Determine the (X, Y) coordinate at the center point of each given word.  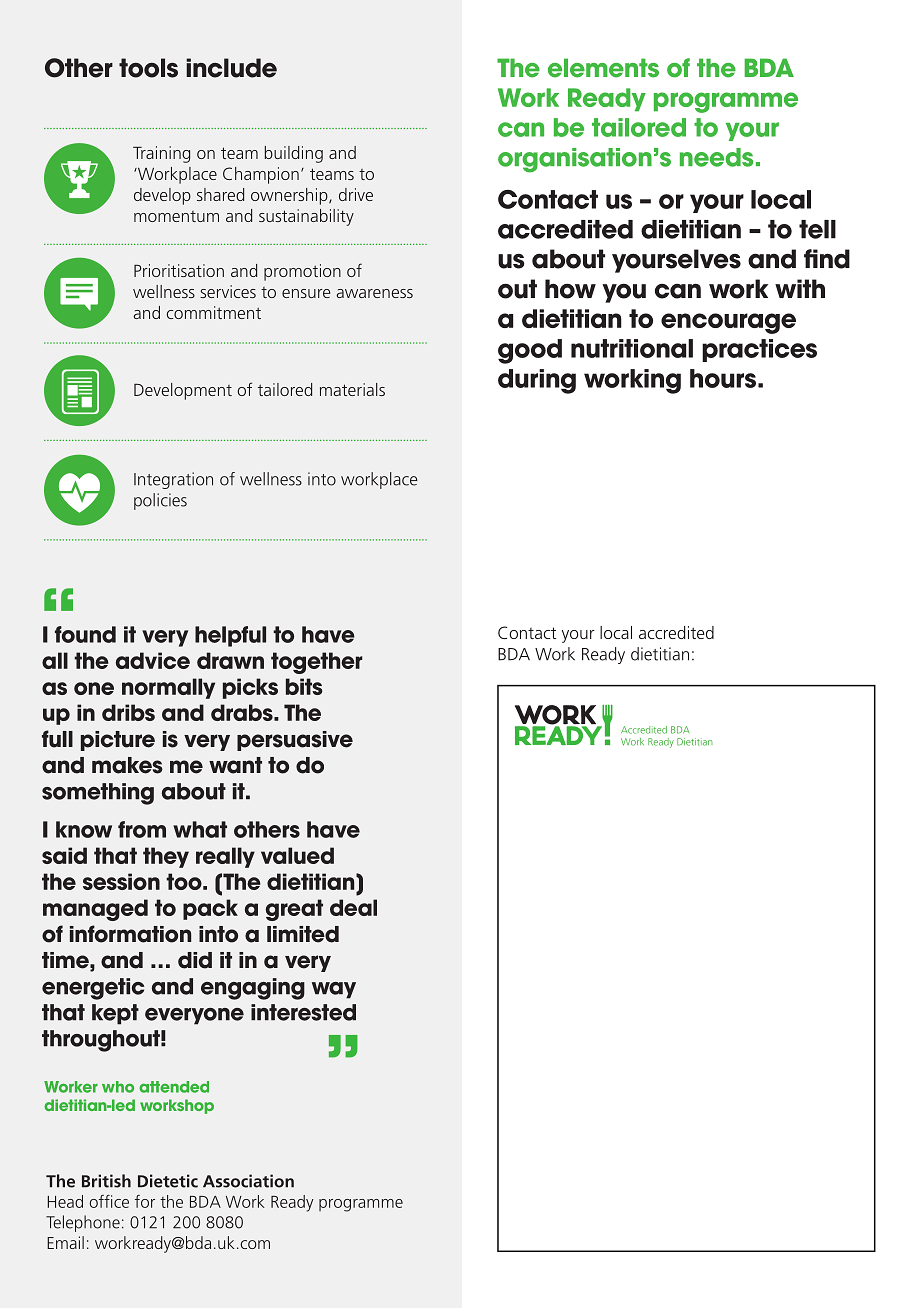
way (334, 990)
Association (248, 1181)
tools (148, 68)
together (317, 663)
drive (356, 194)
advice (153, 660)
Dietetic (168, 1181)
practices (759, 350)
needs (716, 157)
